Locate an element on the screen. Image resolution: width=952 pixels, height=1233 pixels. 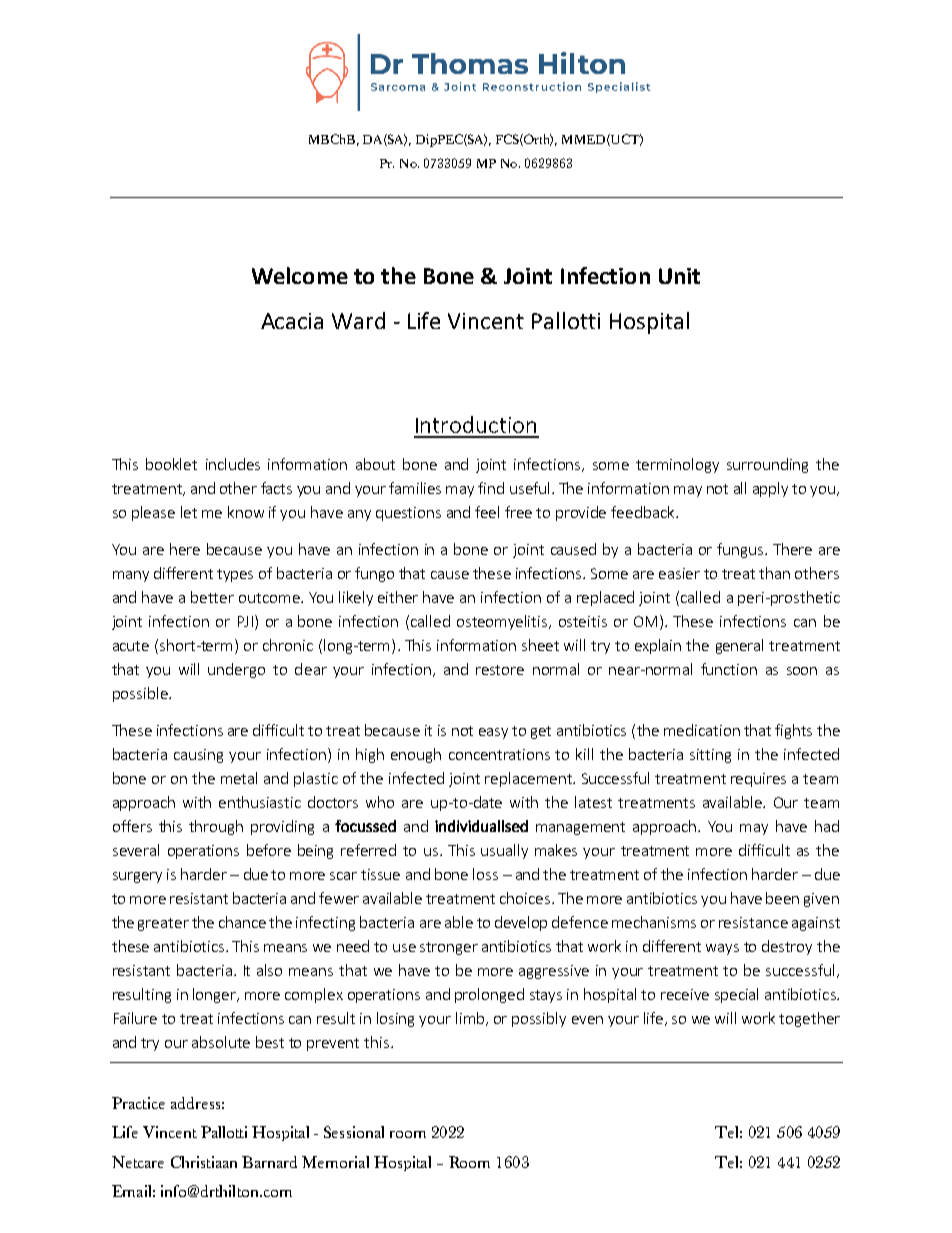
Unit is located at coordinates (679, 276).
